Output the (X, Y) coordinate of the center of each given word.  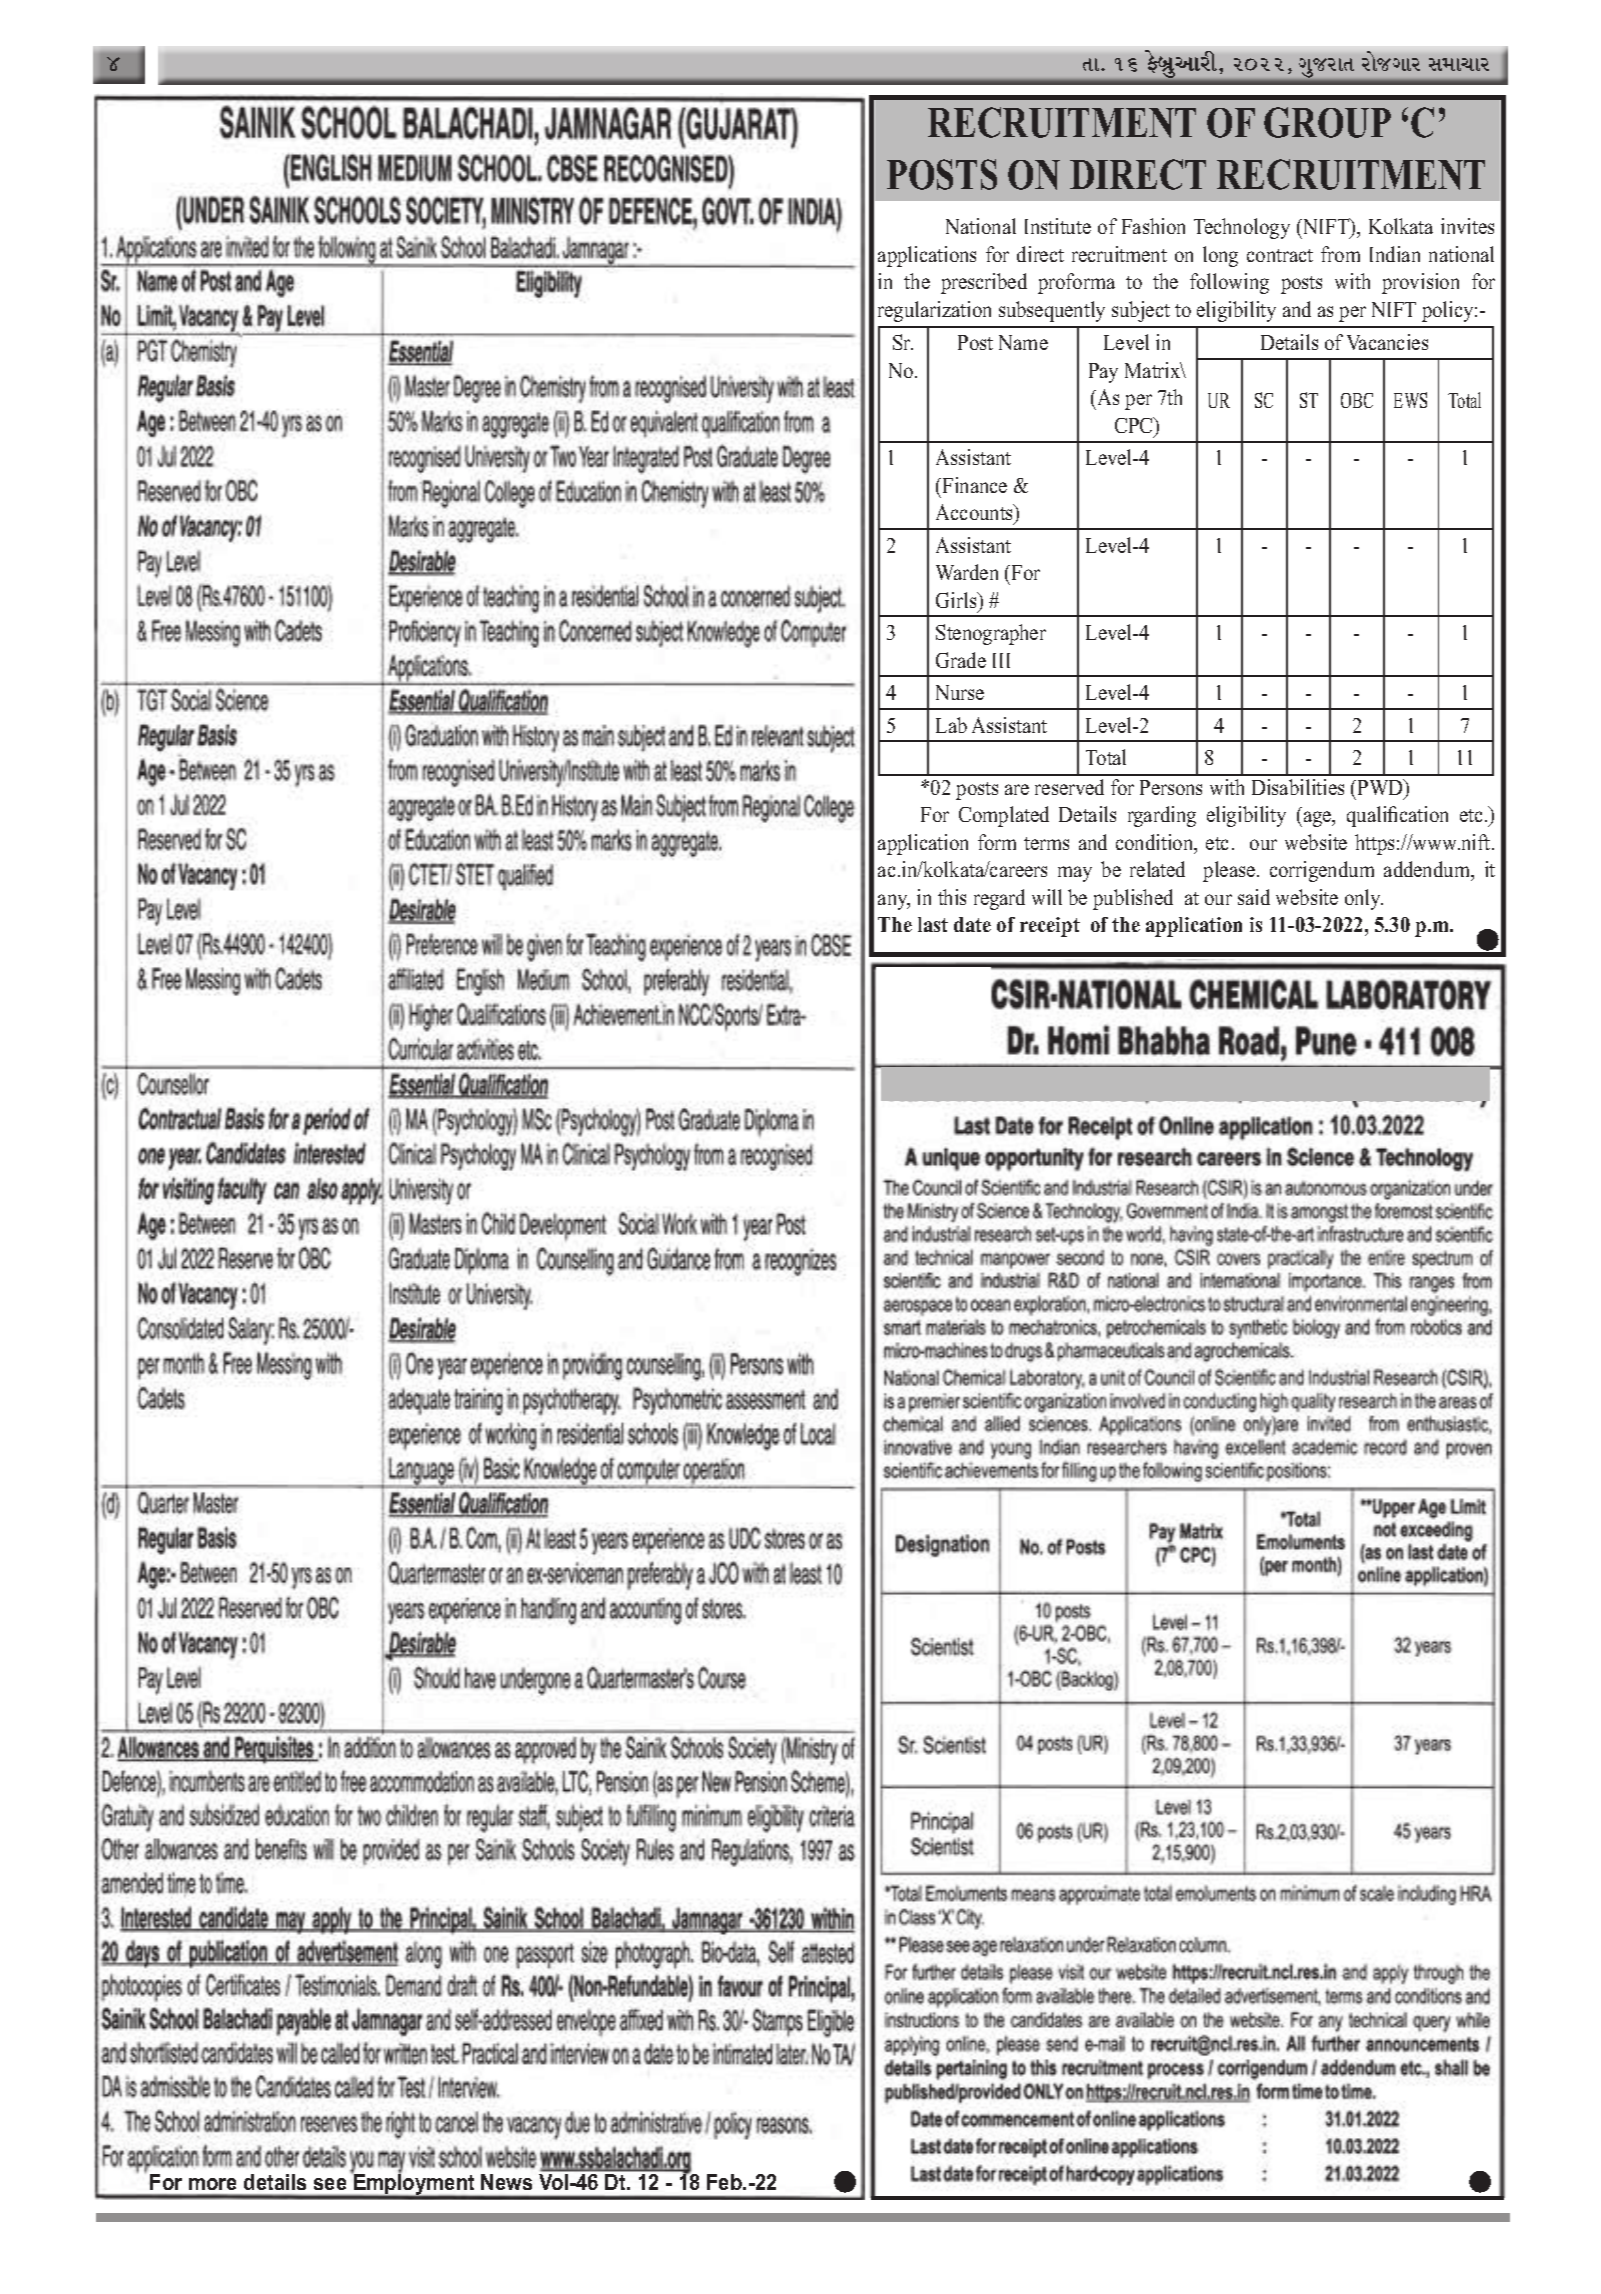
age (1317, 819)
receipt (1050, 927)
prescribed (984, 283)
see (330, 2184)
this (952, 897)
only (1364, 899)
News (506, 2182)
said (1254, 897)
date (972, 924)
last (933, 924)
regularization (934, 311)
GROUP (1327, 122)
